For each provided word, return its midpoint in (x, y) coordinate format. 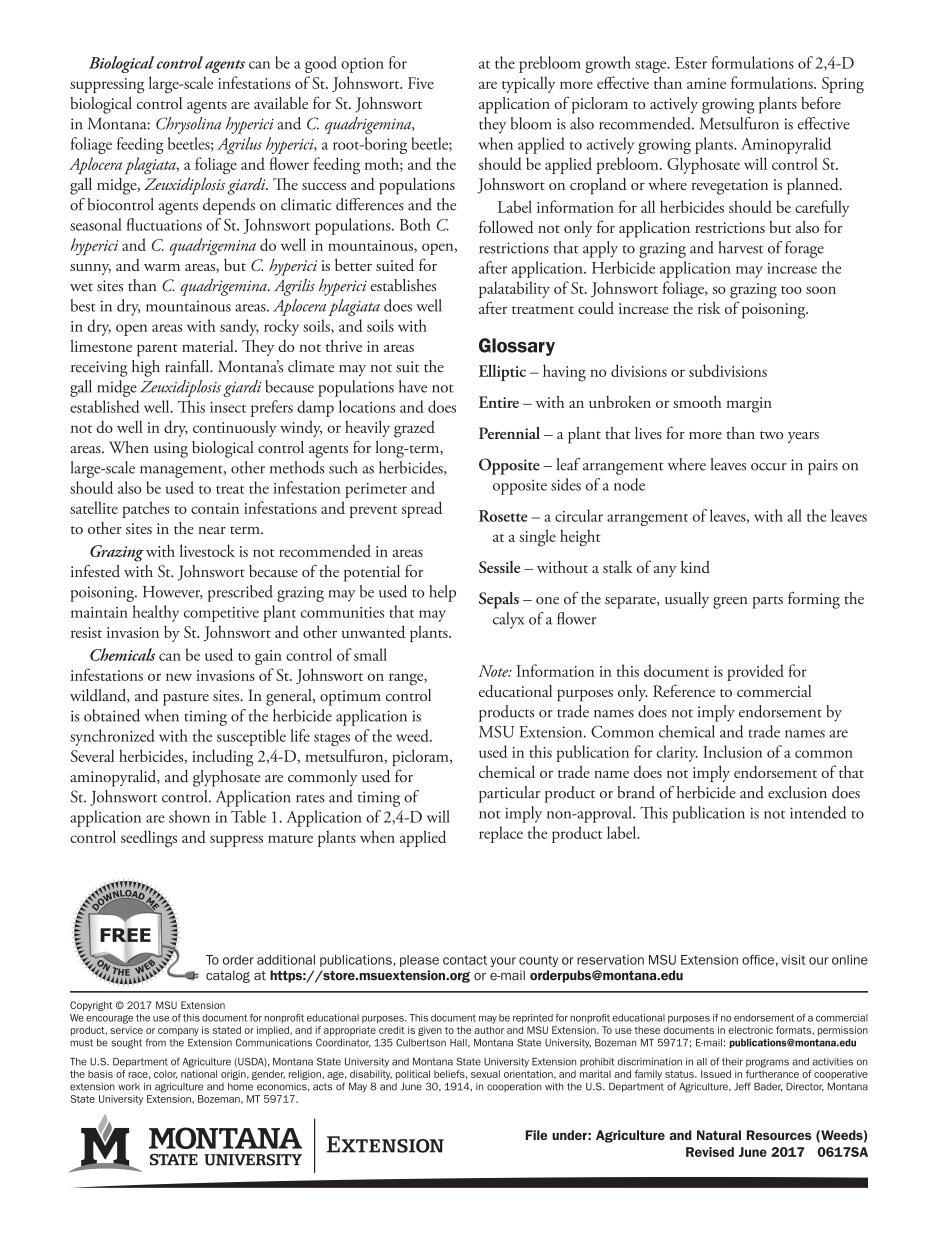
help (442, 593)
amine (706, 83)
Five (421, 83)
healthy (155, 613)
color (166, 1074)
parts (767, 602)
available (281, 103)
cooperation (514, 1087)
